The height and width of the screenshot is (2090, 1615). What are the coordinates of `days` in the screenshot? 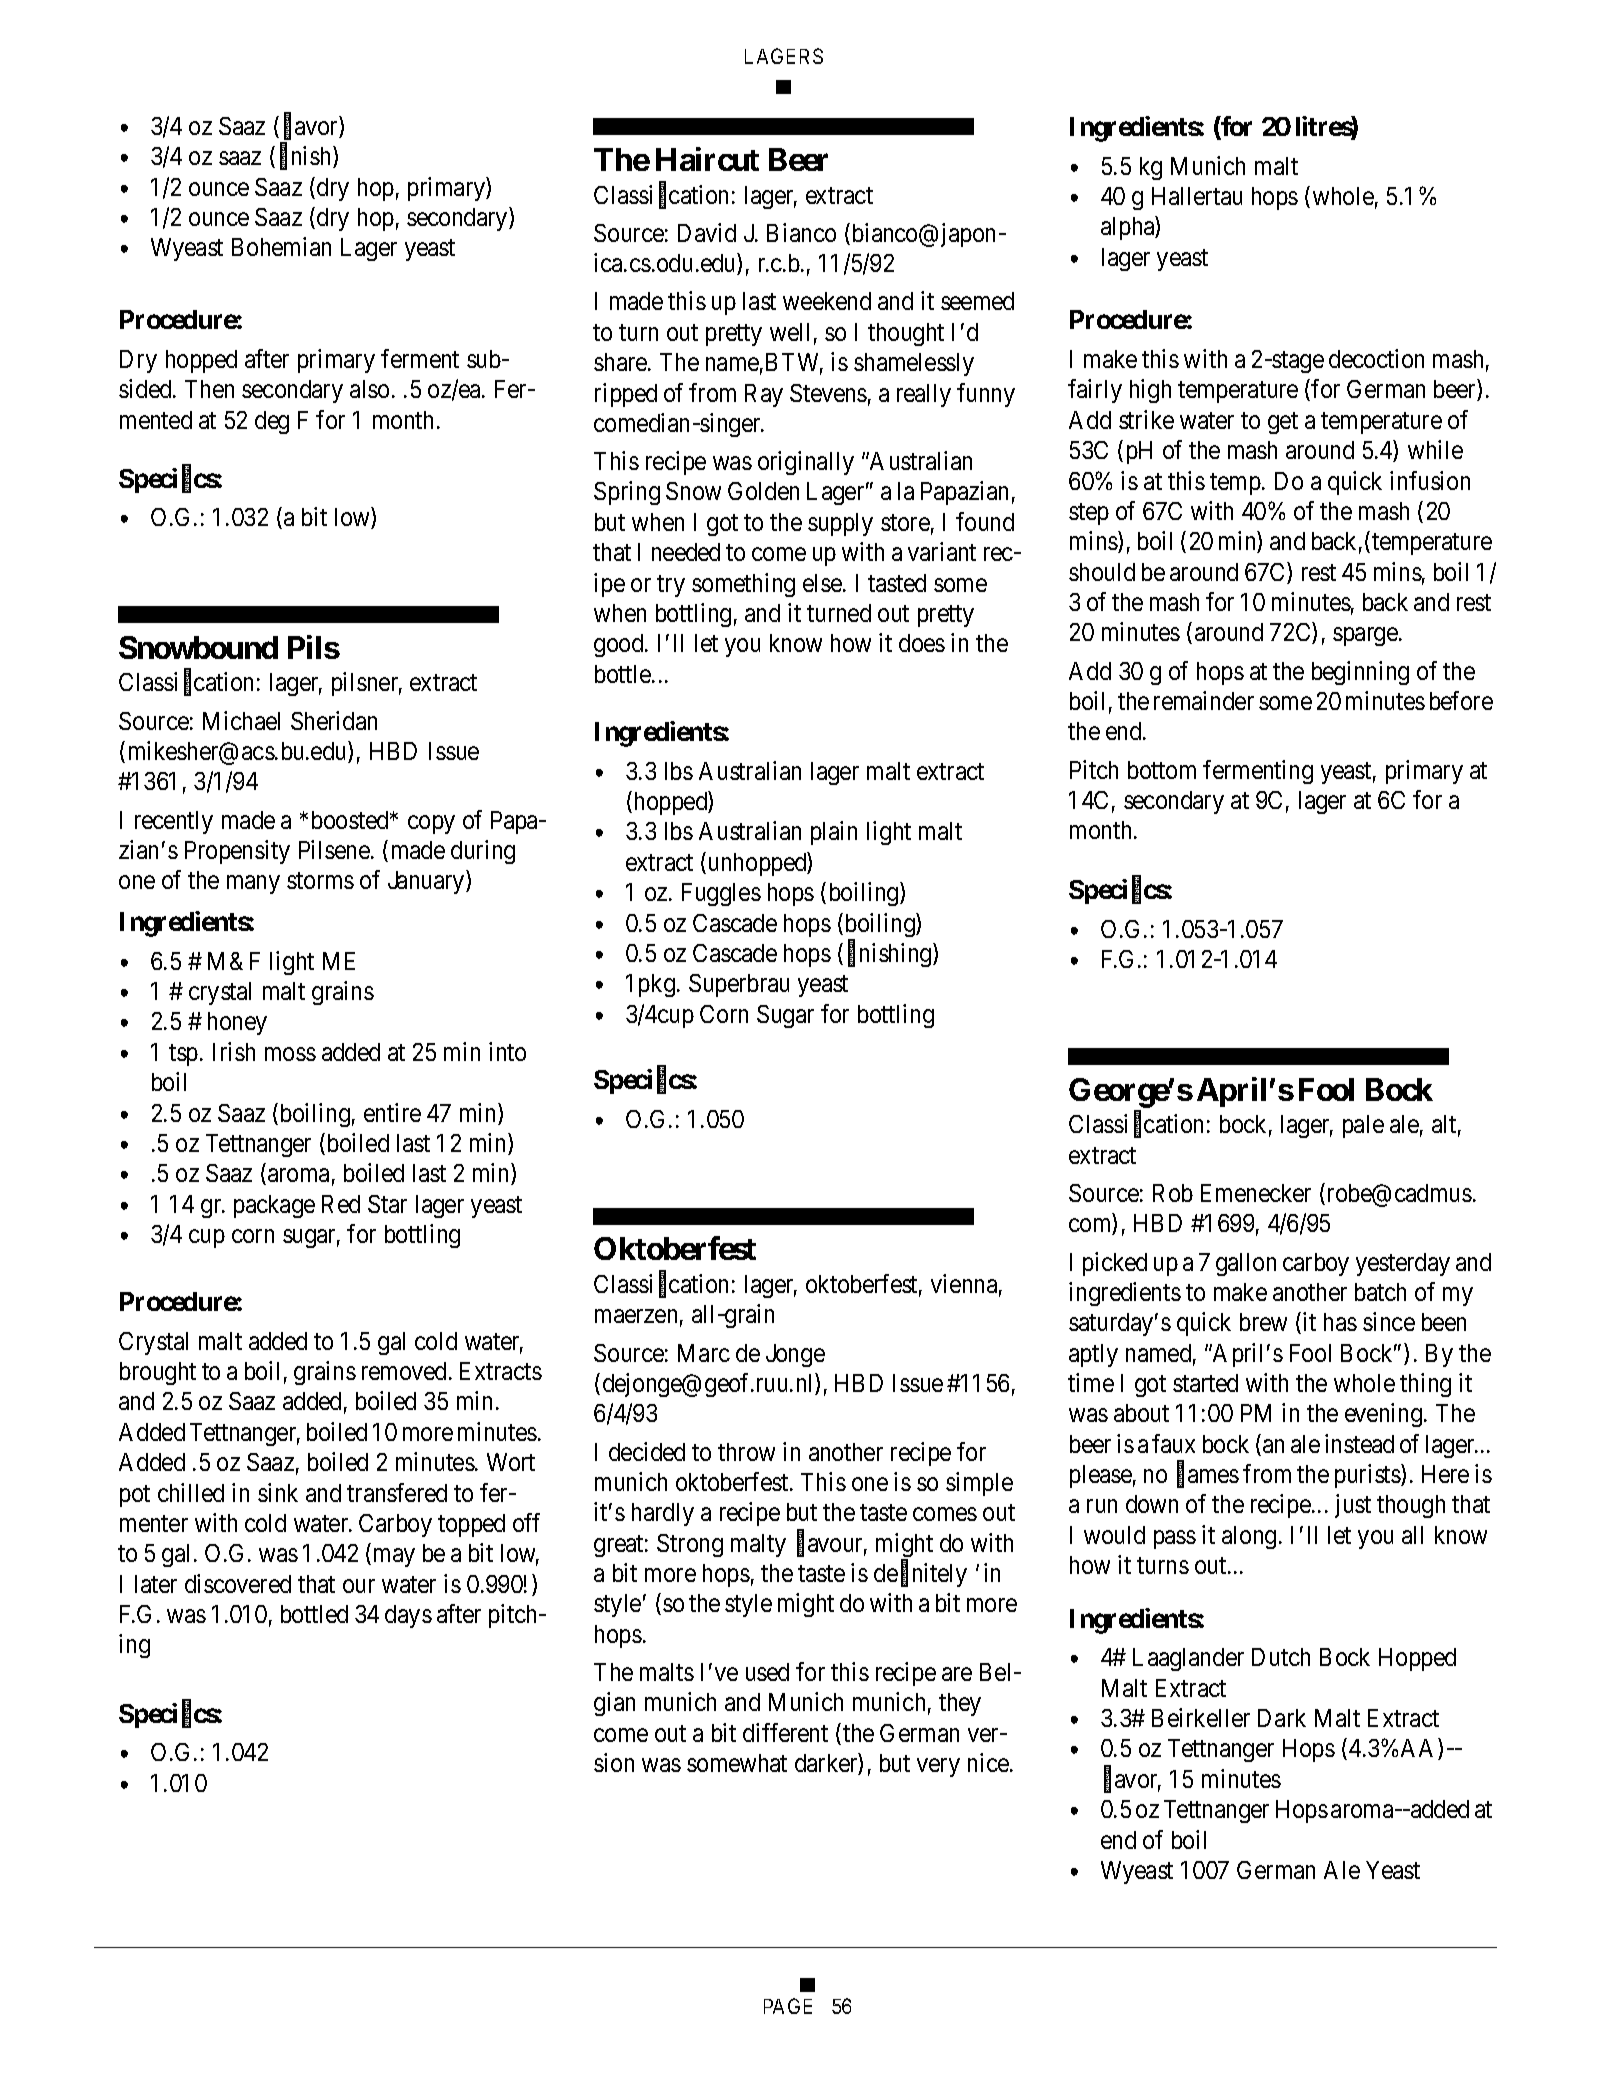 It's located at (408, 1616).
